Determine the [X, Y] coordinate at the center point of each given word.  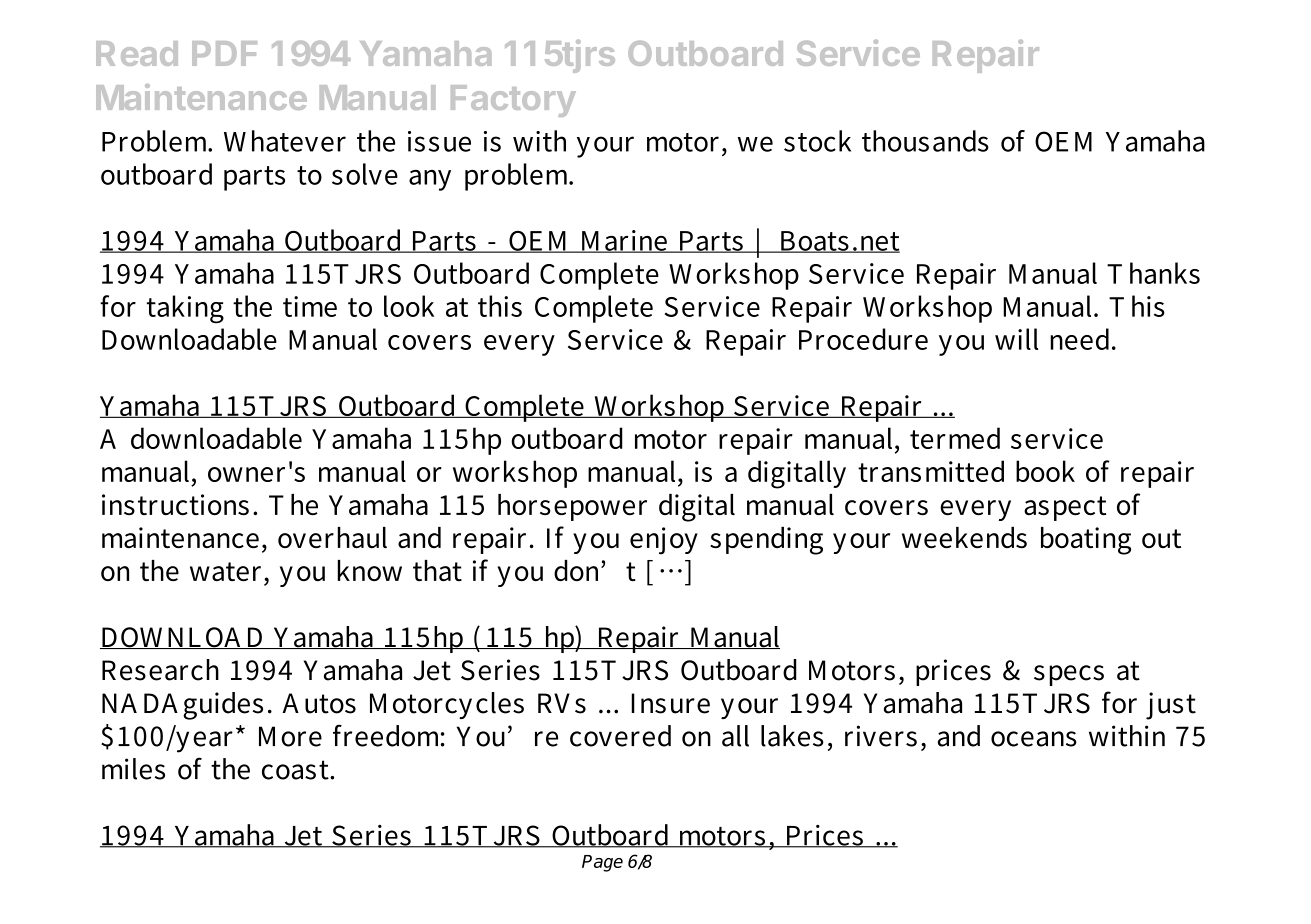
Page [602, 863]
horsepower [572, 507]
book [1045, 471]
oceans [1034, 739]
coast [296, 770]
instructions [175, 505]
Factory [513, 101]
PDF [224, 53]
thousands [925, 141]
